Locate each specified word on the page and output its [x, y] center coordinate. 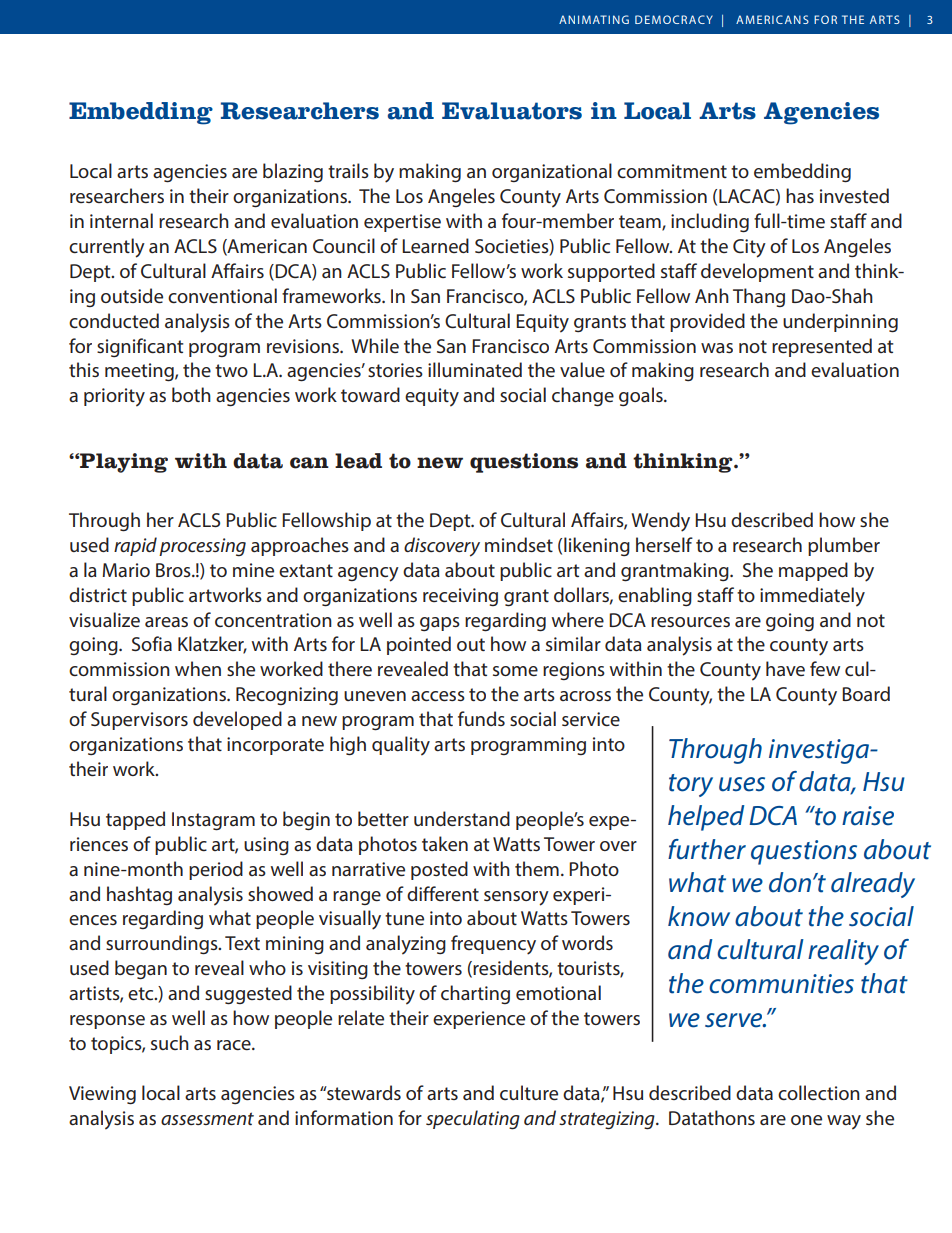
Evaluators [512, 111]
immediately [812, 597]
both [191, 394]
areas [166, 622]
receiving [460, 597]
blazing [293, 173]
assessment [207, 1119]
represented [822, 347]
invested [854, 195]
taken [445, 843]
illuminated [475, 369]
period [216, 870]
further [707, 849]
